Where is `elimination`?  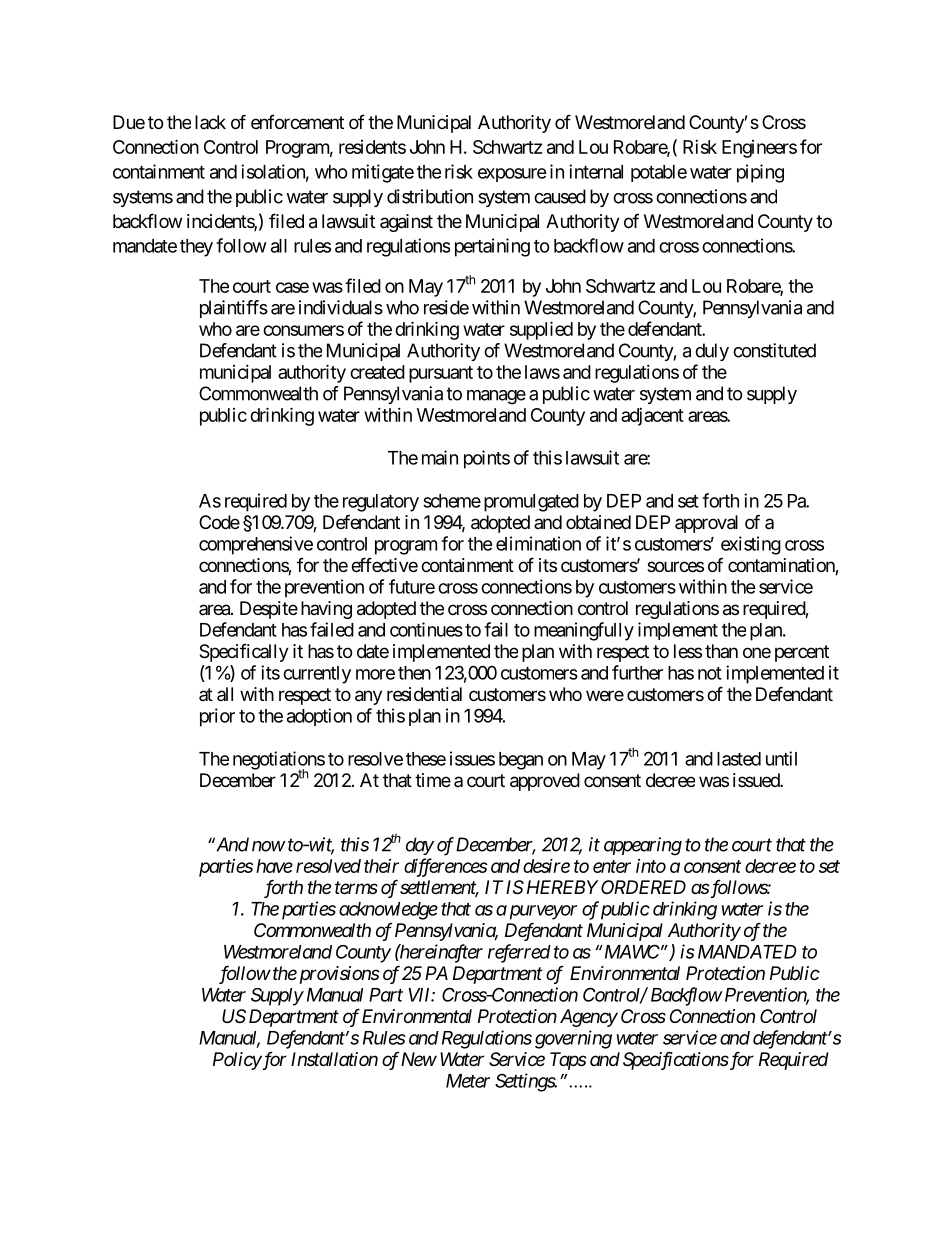
elimination is located at coordinates (538, 543).
